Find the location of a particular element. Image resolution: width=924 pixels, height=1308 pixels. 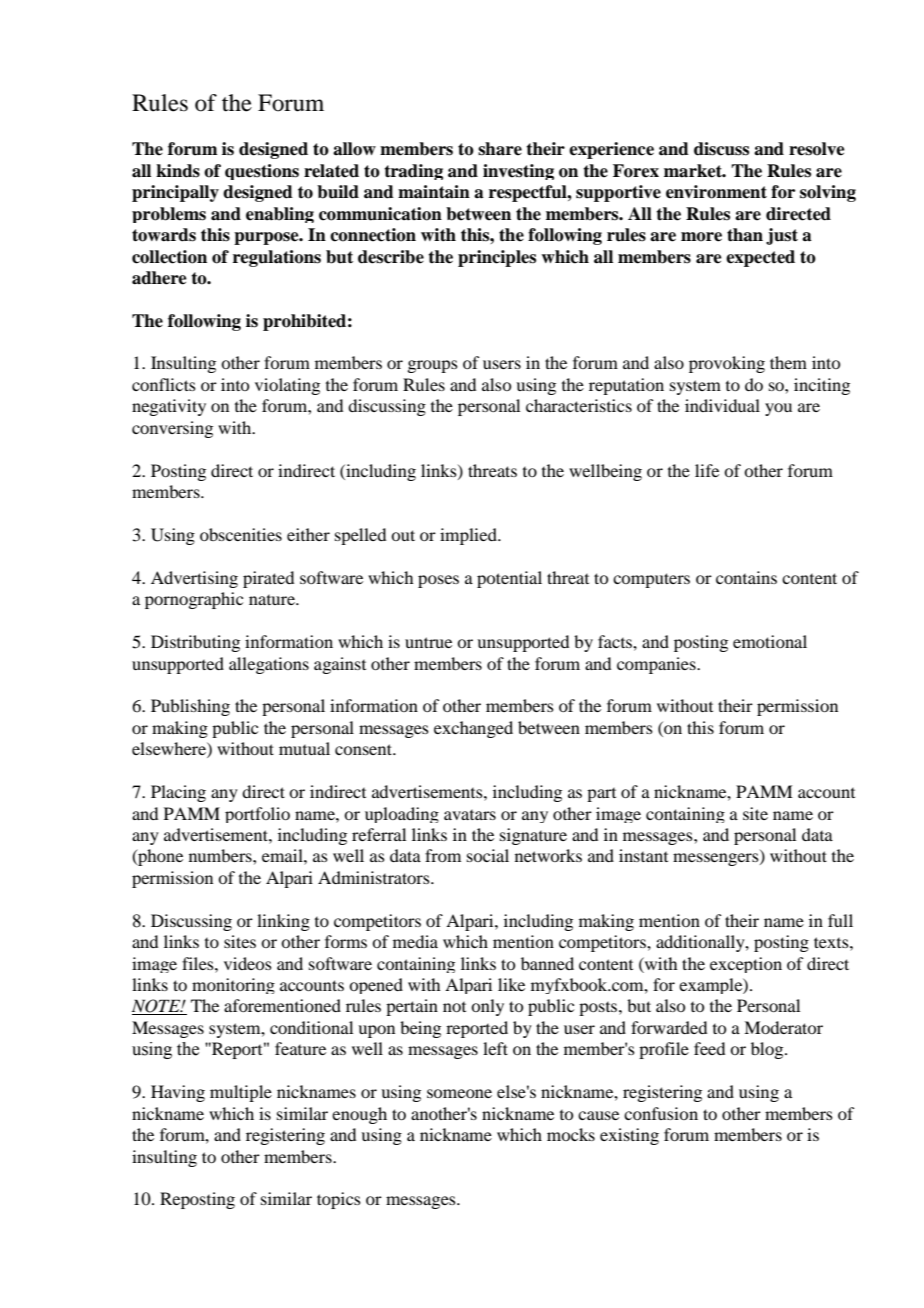

emotional is located at coordinates (770, 641).
